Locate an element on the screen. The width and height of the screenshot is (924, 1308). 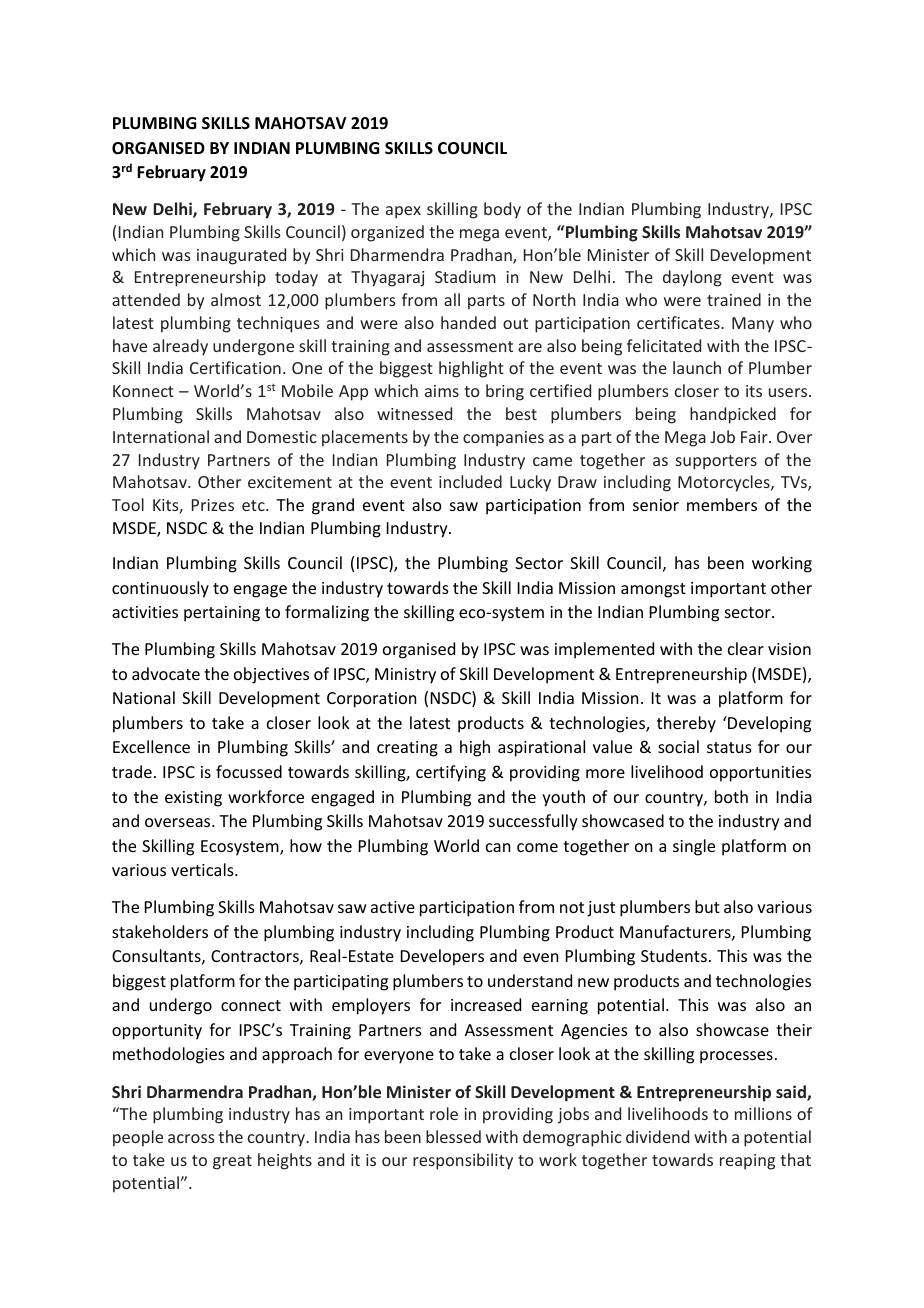
inaugurated is located at coordinates (241, 256).
